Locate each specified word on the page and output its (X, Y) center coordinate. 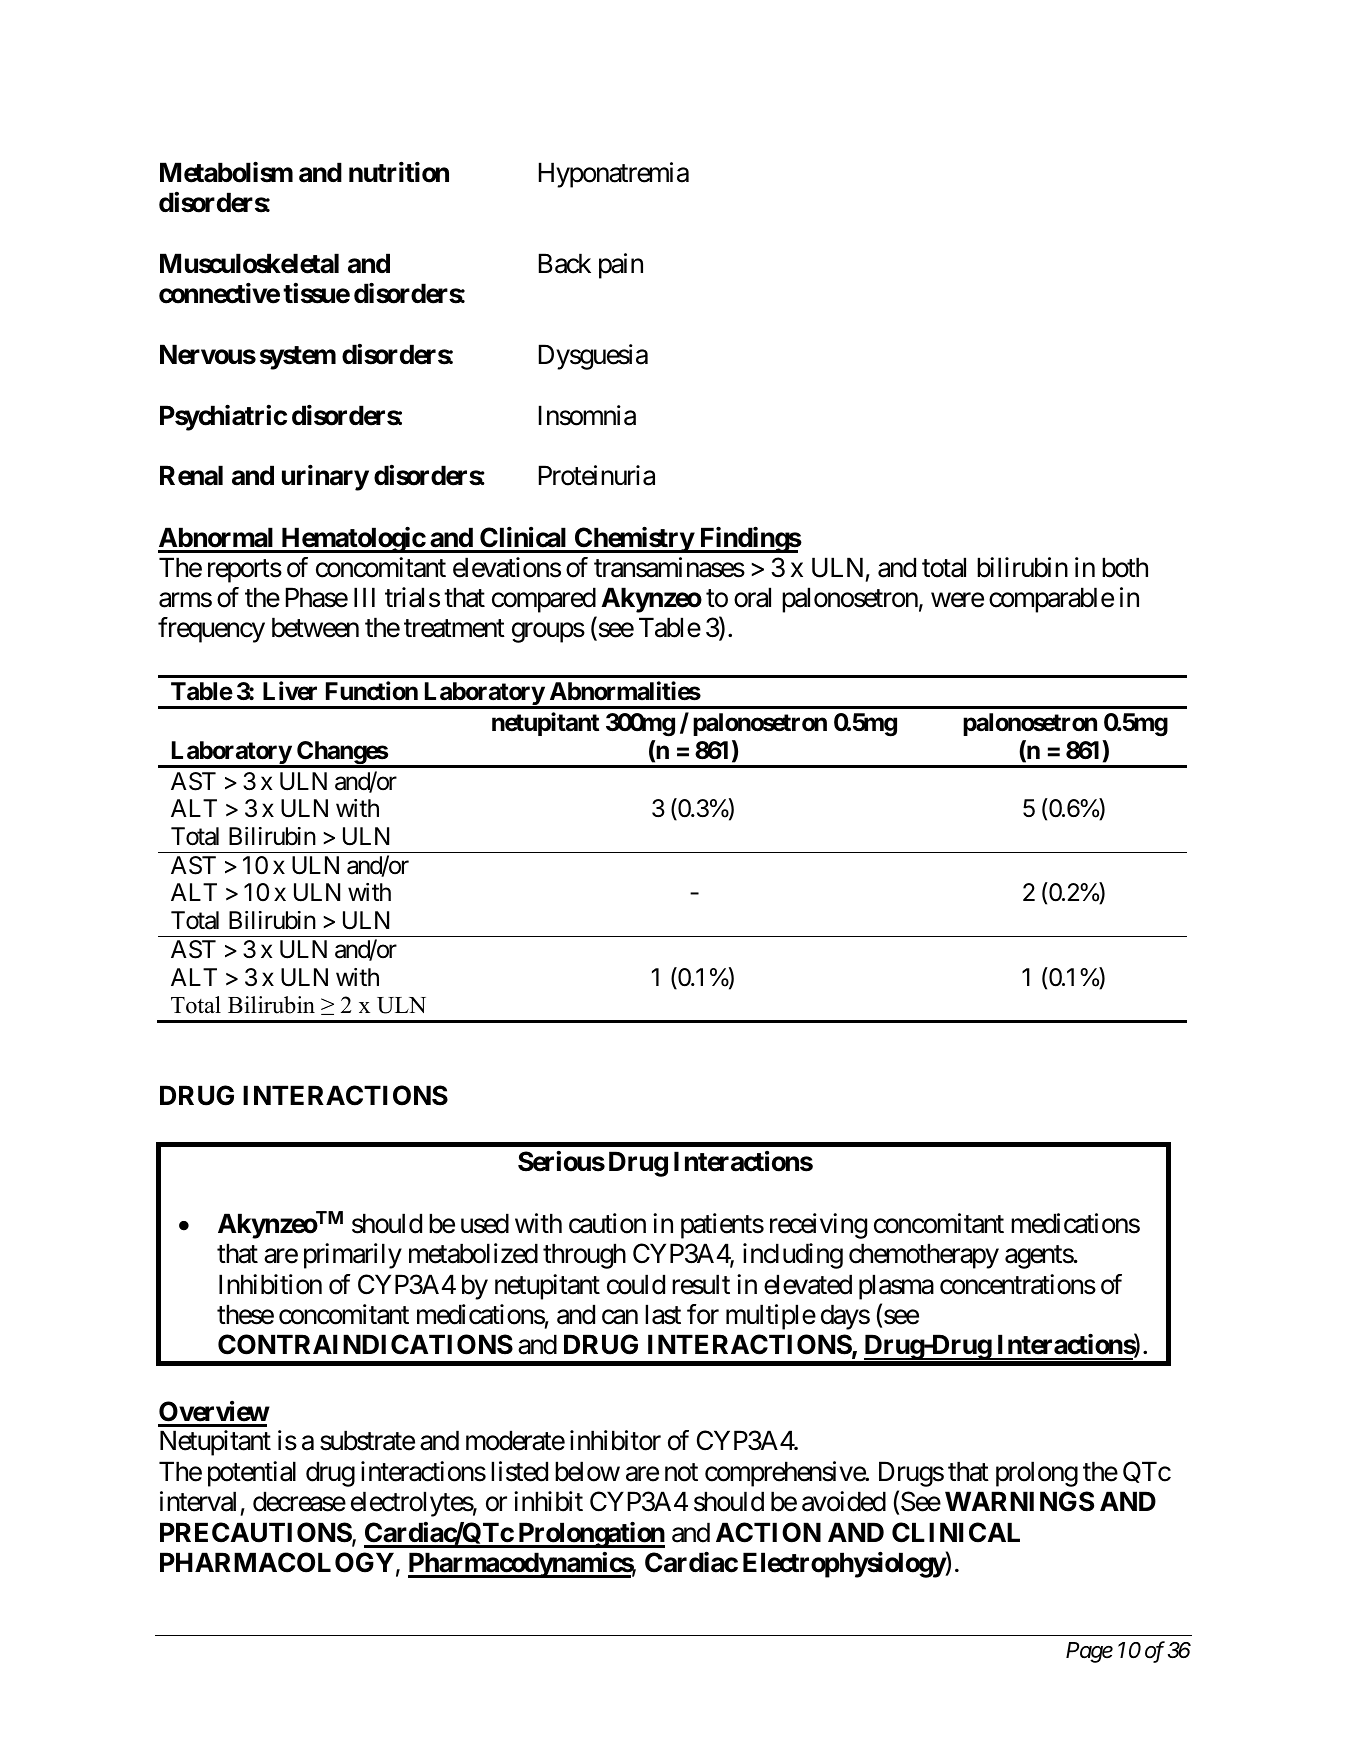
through (584, 1256)
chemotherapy (924, 1256)
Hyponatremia (614, 175)
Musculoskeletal (249, 264)
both (1125, 567)
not (681, 1473)
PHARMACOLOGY (277, 1562)
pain (621, 266)
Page (1089, 1652)
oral (752, 597)
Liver (290, 691)
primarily (353, 1256)
